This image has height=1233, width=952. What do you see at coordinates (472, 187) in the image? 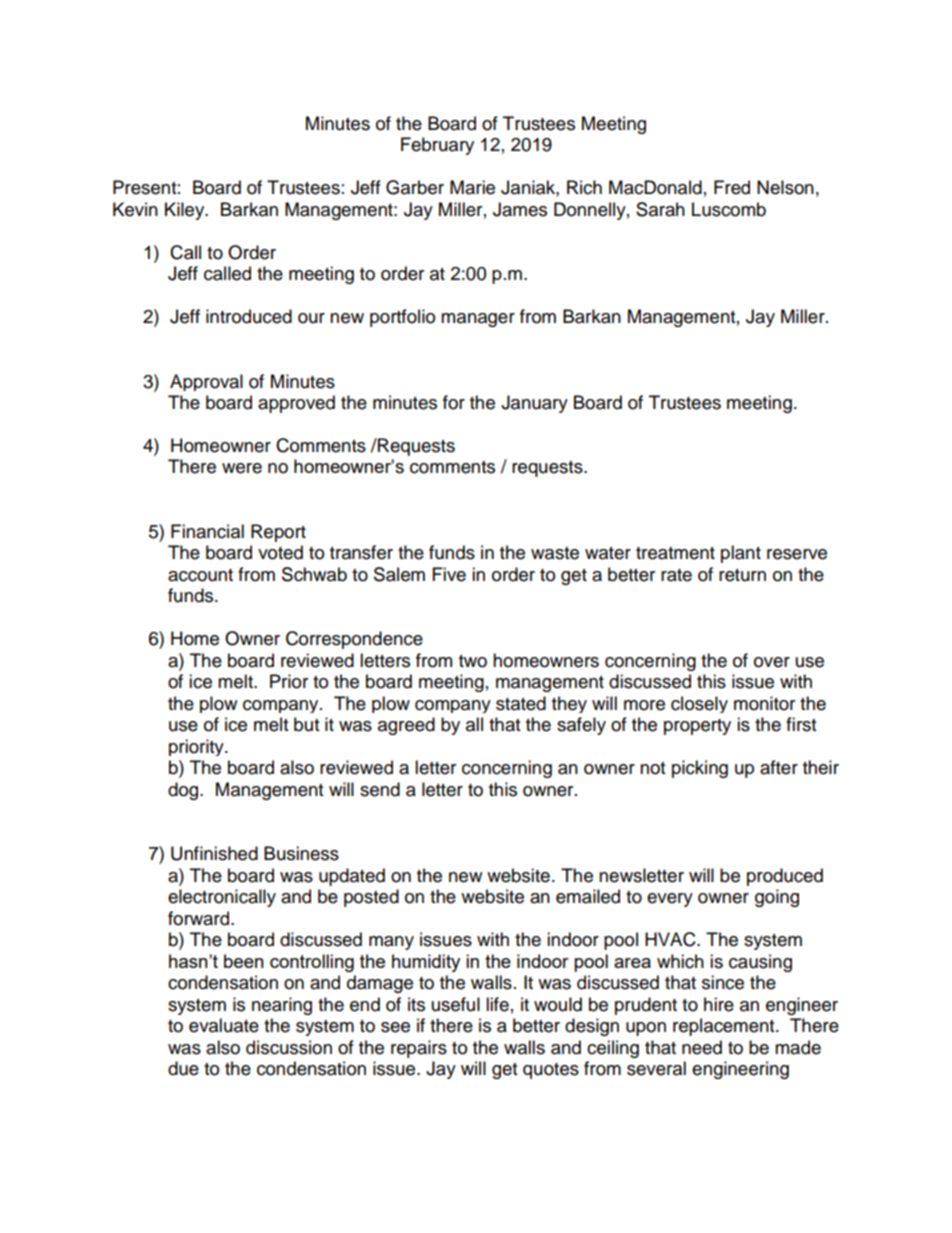
I see `Marie` at bounding box center [472, 187].
